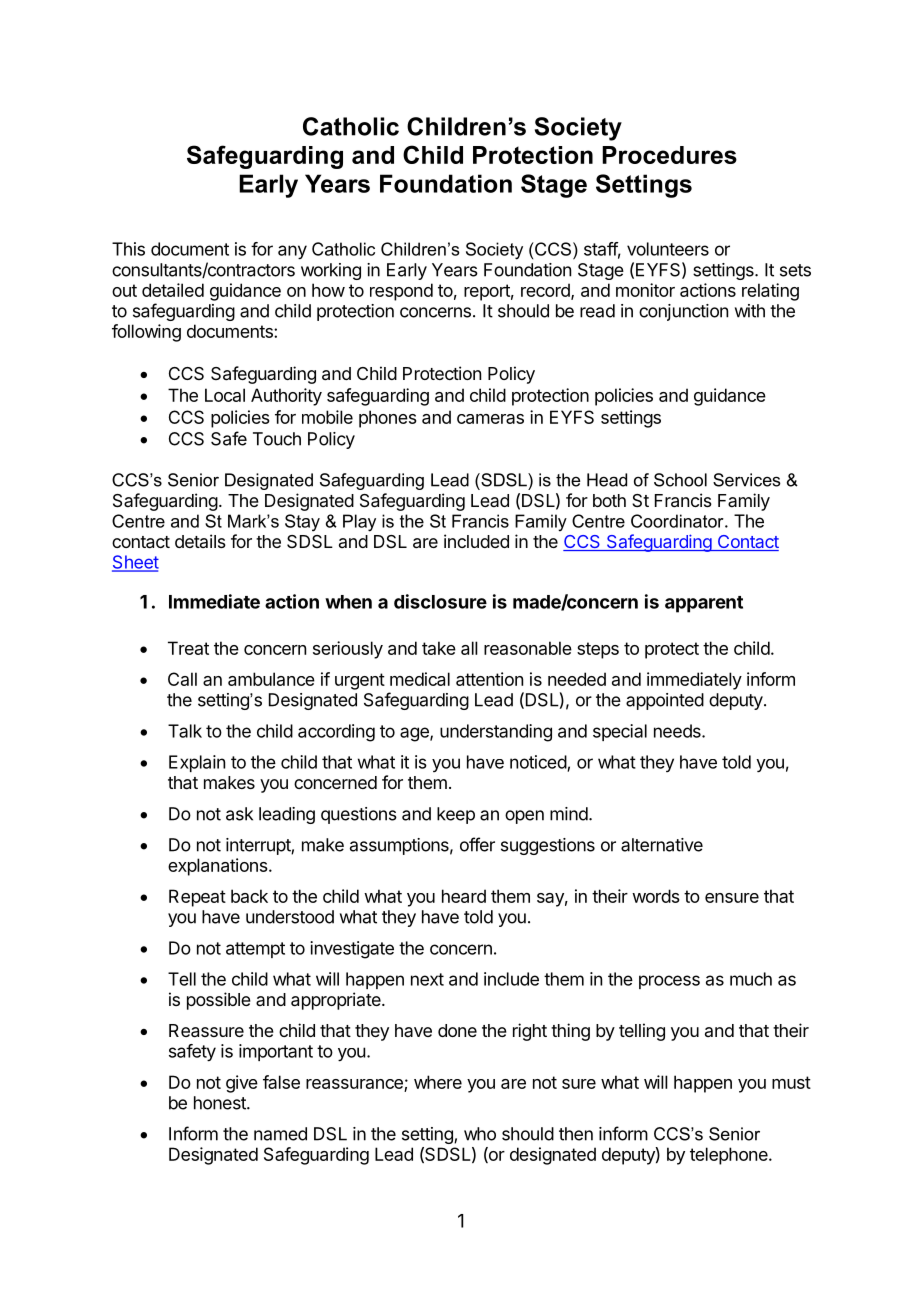 This screenshot has height=1308, width=924. What do you see at coordinates (656, 896) in the screenshot?
I see `words` at bounding box center [656, 896].
